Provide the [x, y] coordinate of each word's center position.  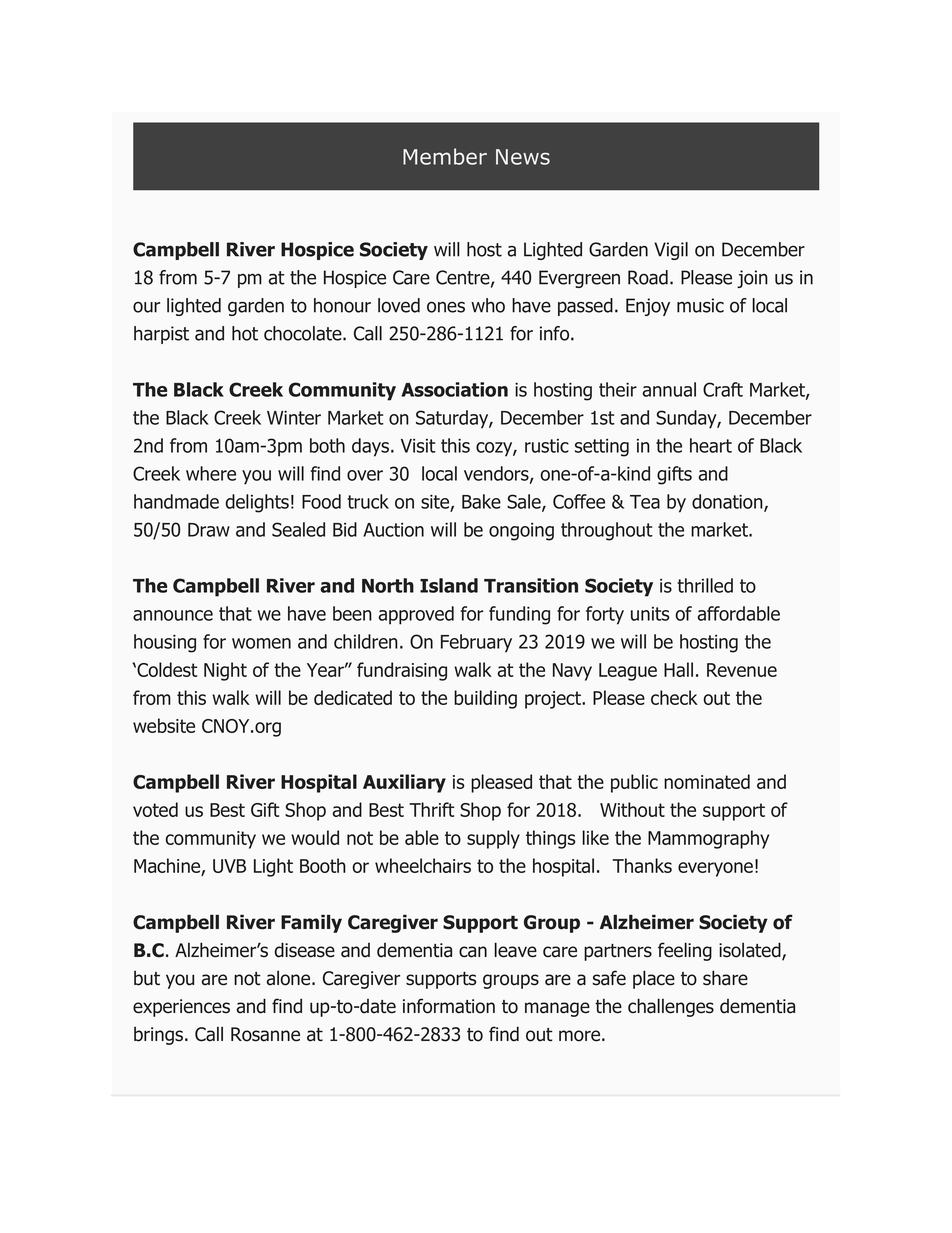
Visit [418, 446]
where [211, 473]
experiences [181, 1008]
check [674, 697]
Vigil [671, 251]
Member [445, 156]
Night [225, 671]
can [473, 952]
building [485, 699]
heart [711, 445]
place [654, 979]
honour [342, 305]
